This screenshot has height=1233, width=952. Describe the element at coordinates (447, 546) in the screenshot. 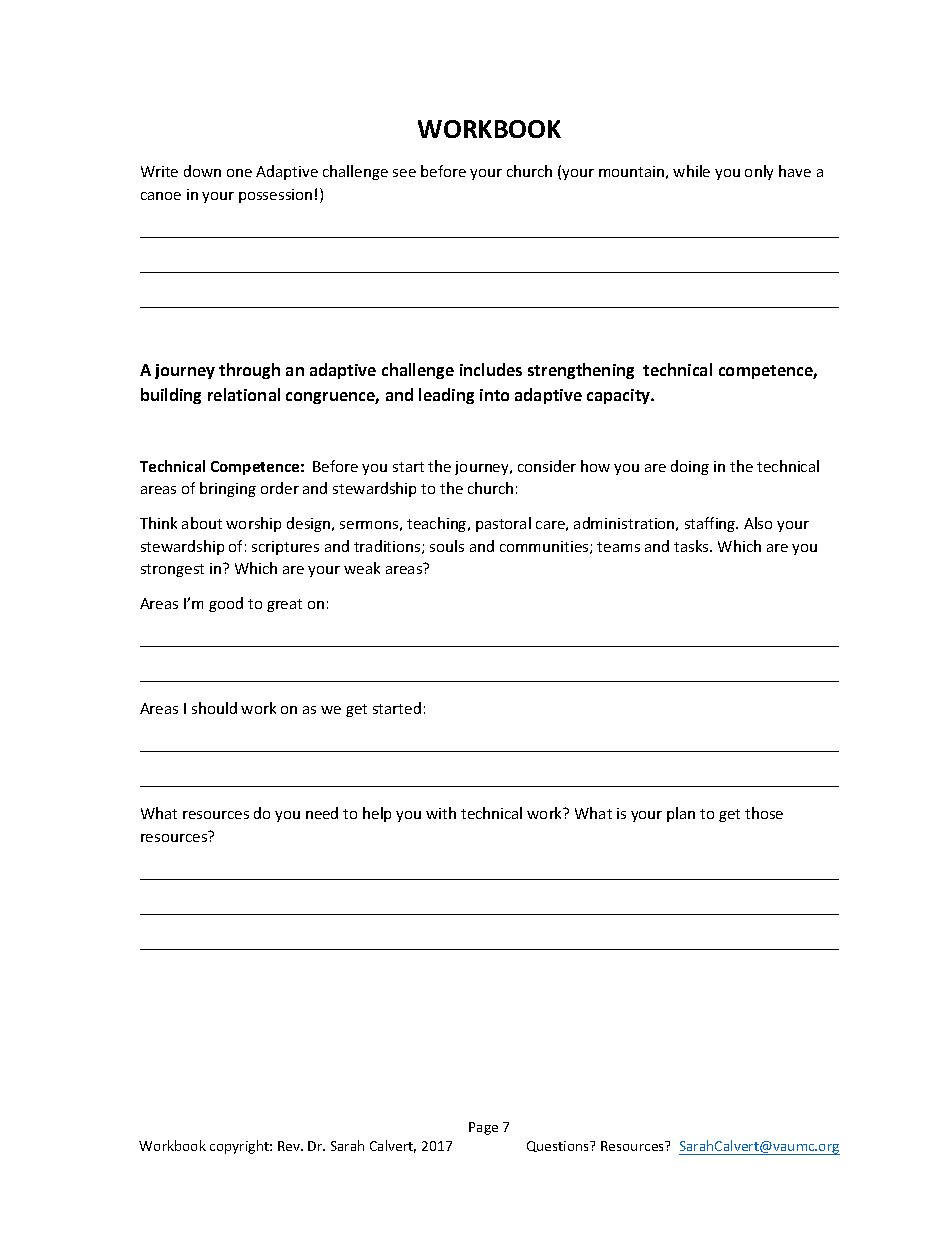

I see `souls` at that location.
